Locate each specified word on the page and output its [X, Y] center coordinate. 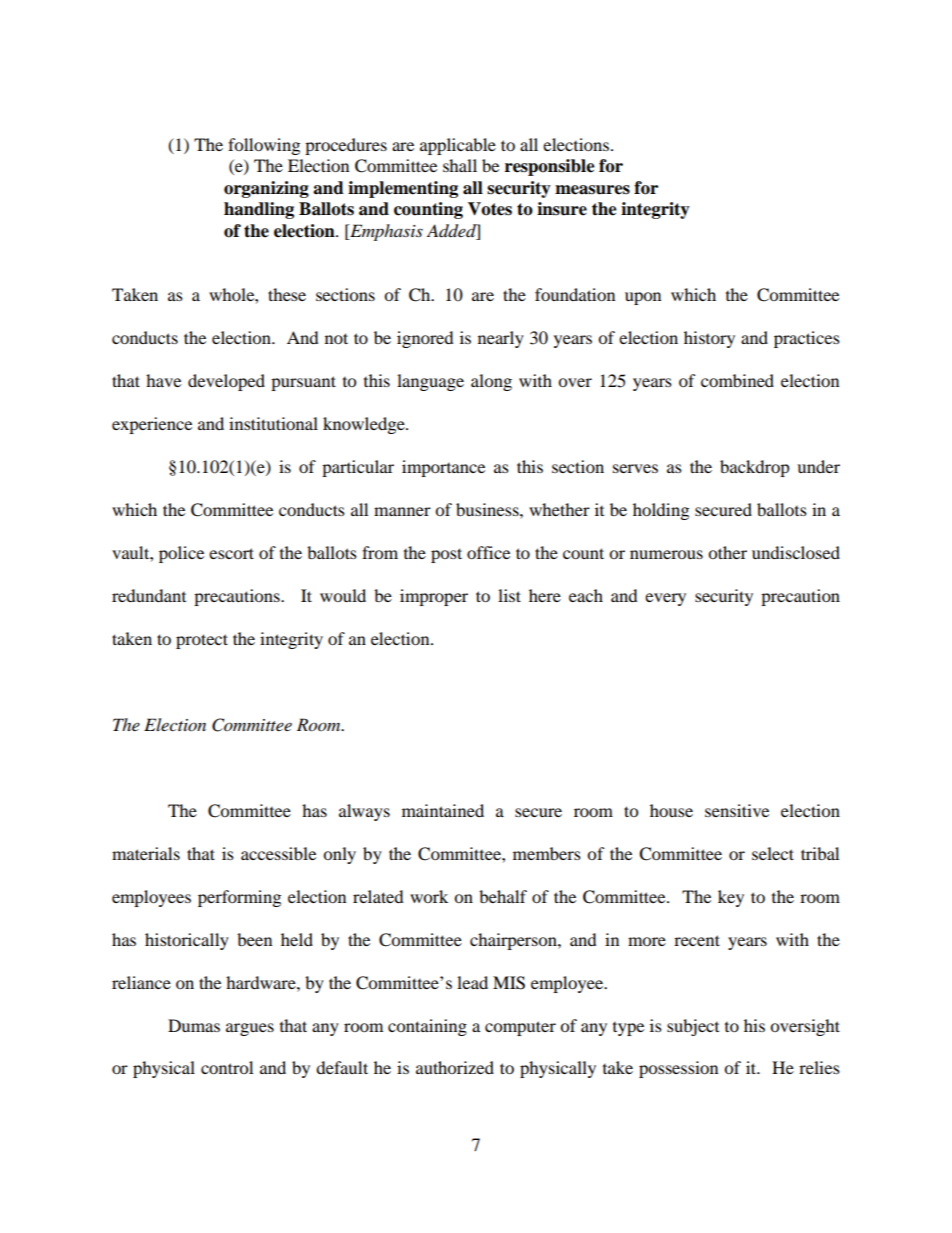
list [509, 595]
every [665, 599]
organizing [266, 189]
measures [592, 190]
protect [202, 641]
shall [460, 165]
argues [250, 1029]
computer [520, 1028]
